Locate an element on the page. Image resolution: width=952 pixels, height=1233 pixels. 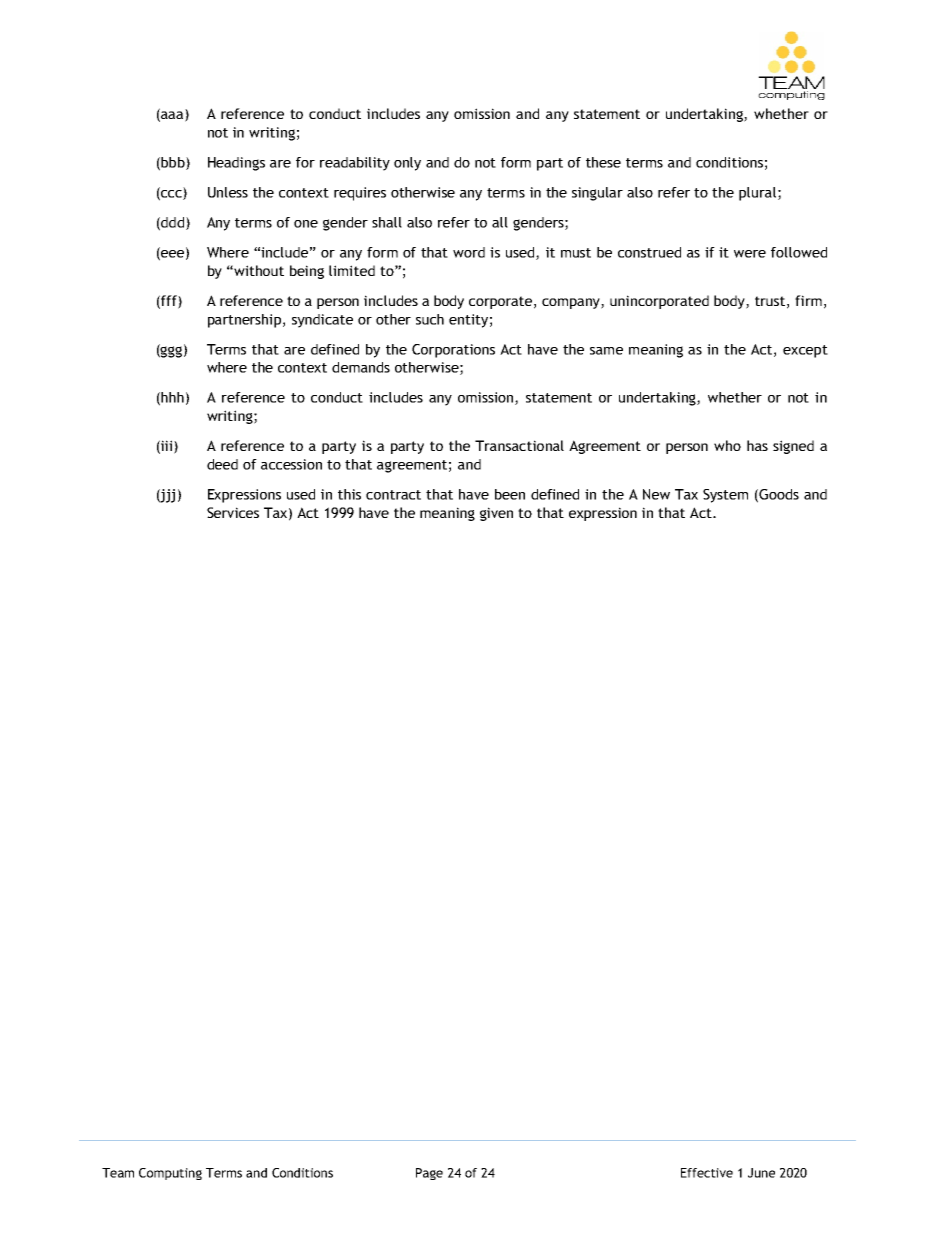
were is located at coordinates (750, 254).
